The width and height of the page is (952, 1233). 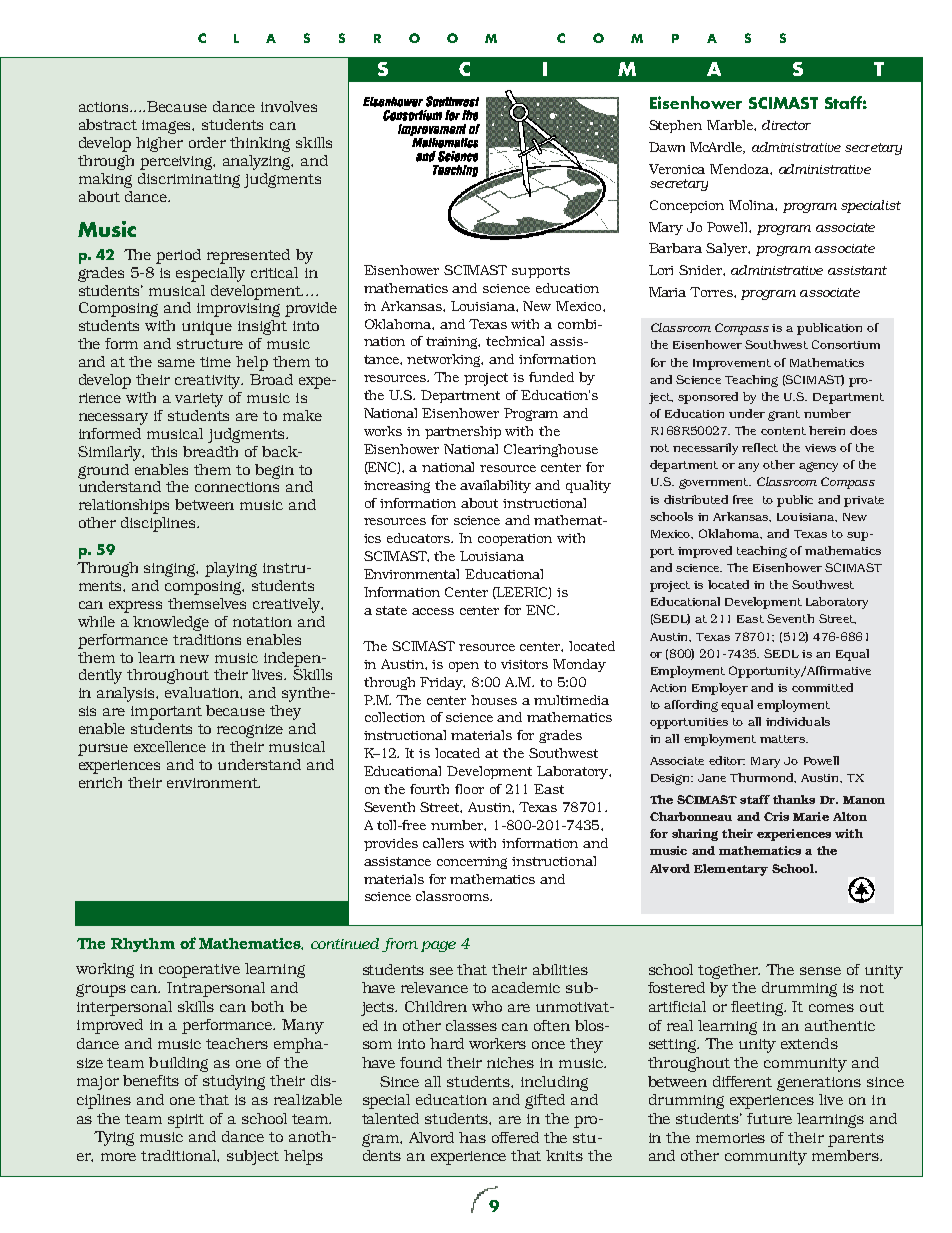 What do you see at coordinates (822, 687) in the page?
I see `committed` at bounding box center [822, 687].
